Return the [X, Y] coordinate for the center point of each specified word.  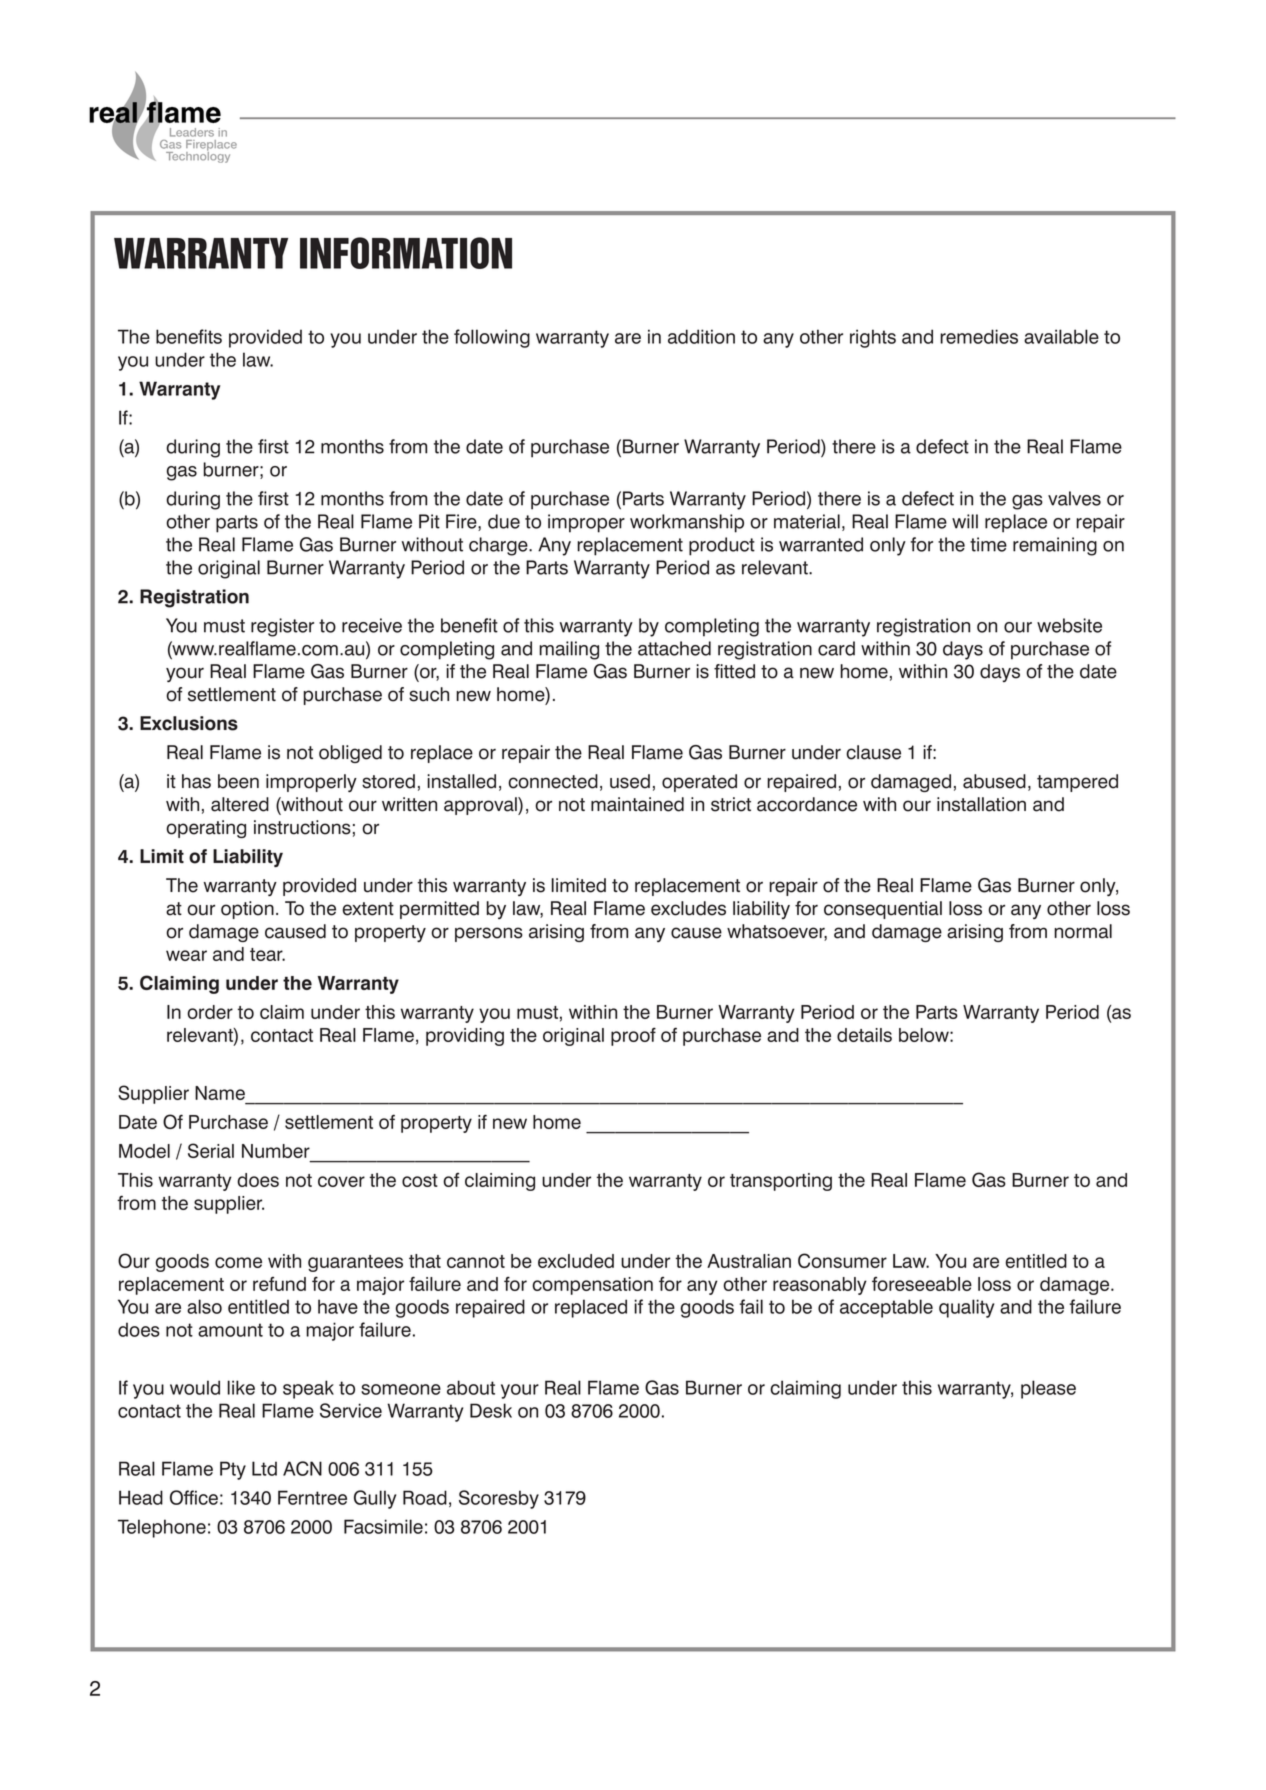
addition [701, 336]
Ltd [264, 1468]
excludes [688, 908]
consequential [883, 910]
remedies [979, 336]
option [247, 910]
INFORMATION [406, 253]
